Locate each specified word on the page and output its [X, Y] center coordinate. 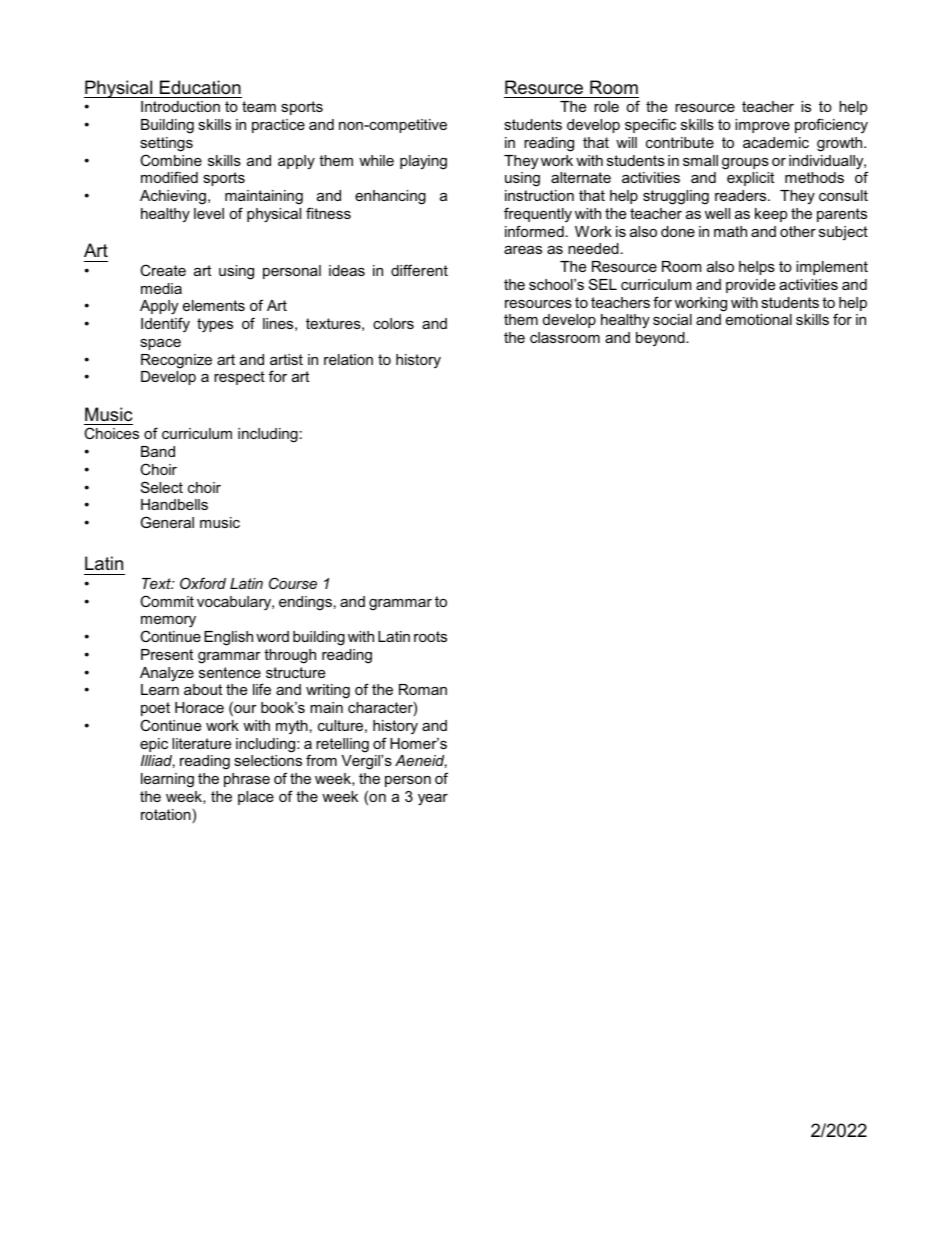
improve [762, 126]
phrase [247, 780]
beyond [661, 339]
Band [158, 451]
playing [423, 162]
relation [348, 359]
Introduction [180, 106]
